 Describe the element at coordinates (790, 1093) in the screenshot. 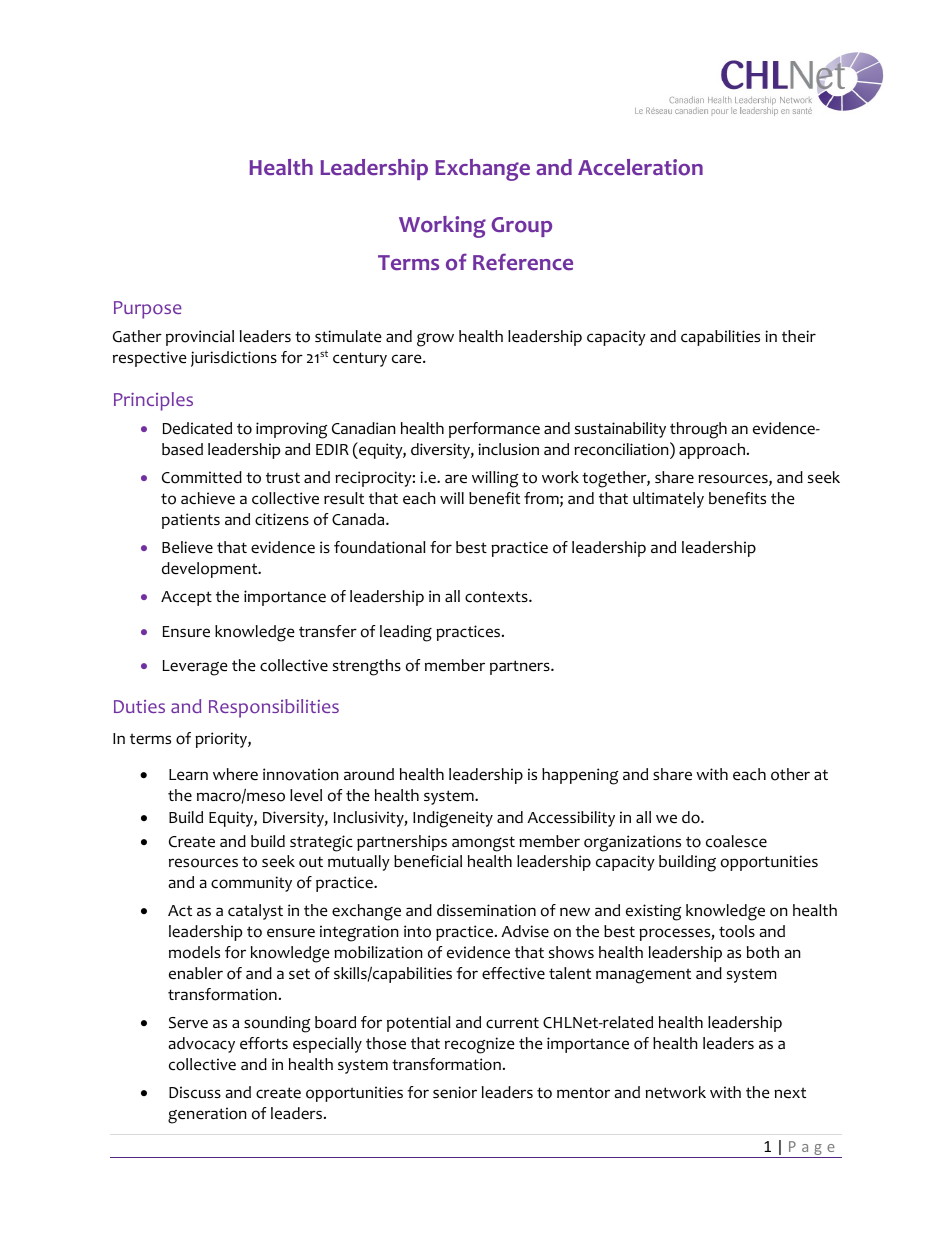

I see `next` at that location.
